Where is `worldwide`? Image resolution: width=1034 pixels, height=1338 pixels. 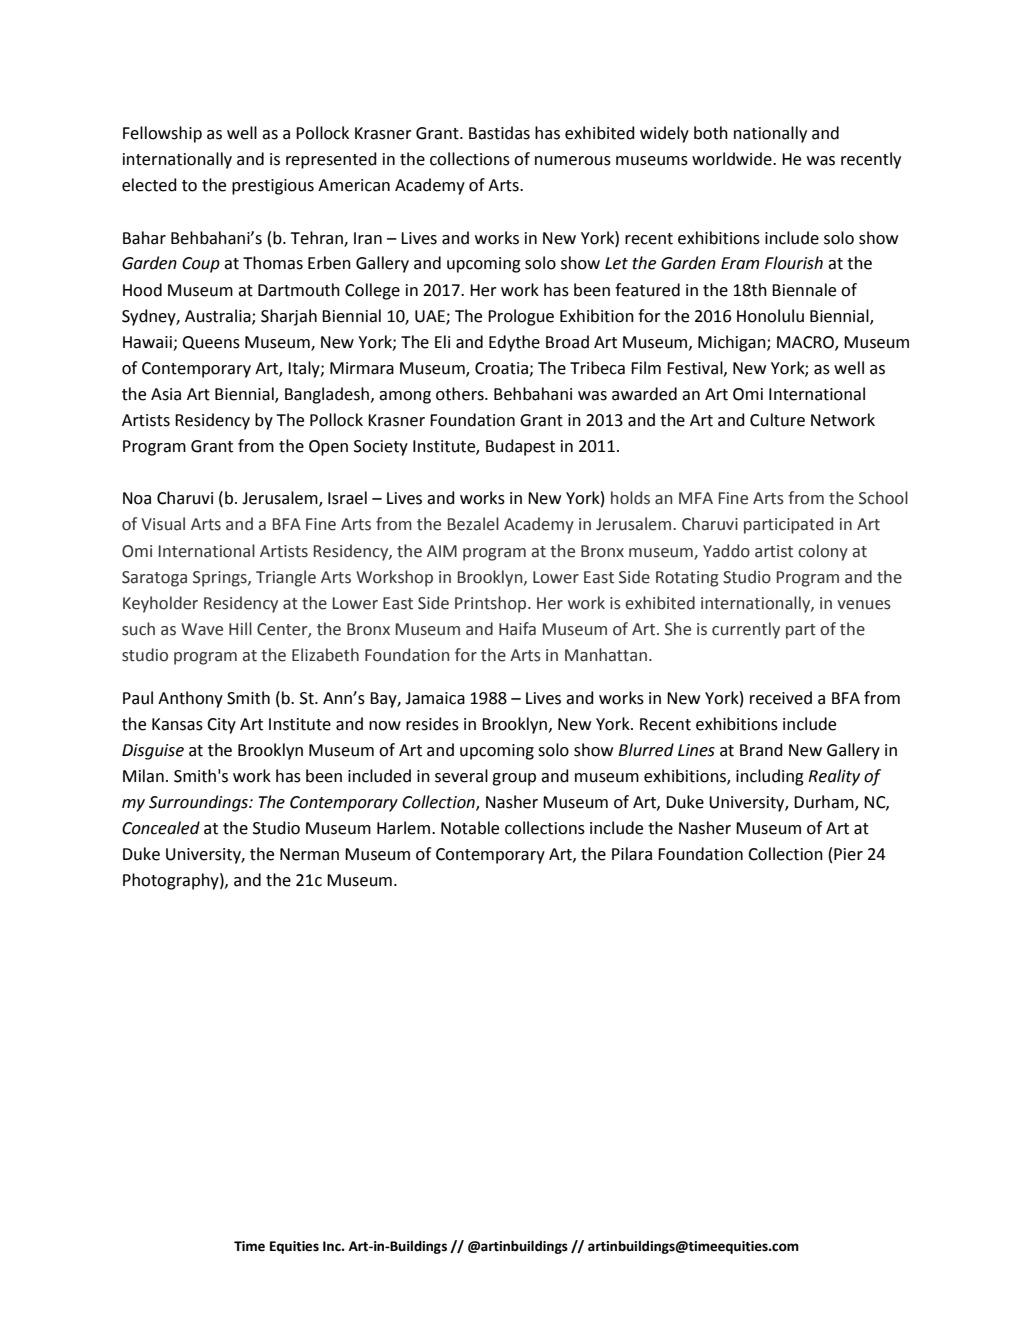 worldwide is located at coordinates (733, 159).
